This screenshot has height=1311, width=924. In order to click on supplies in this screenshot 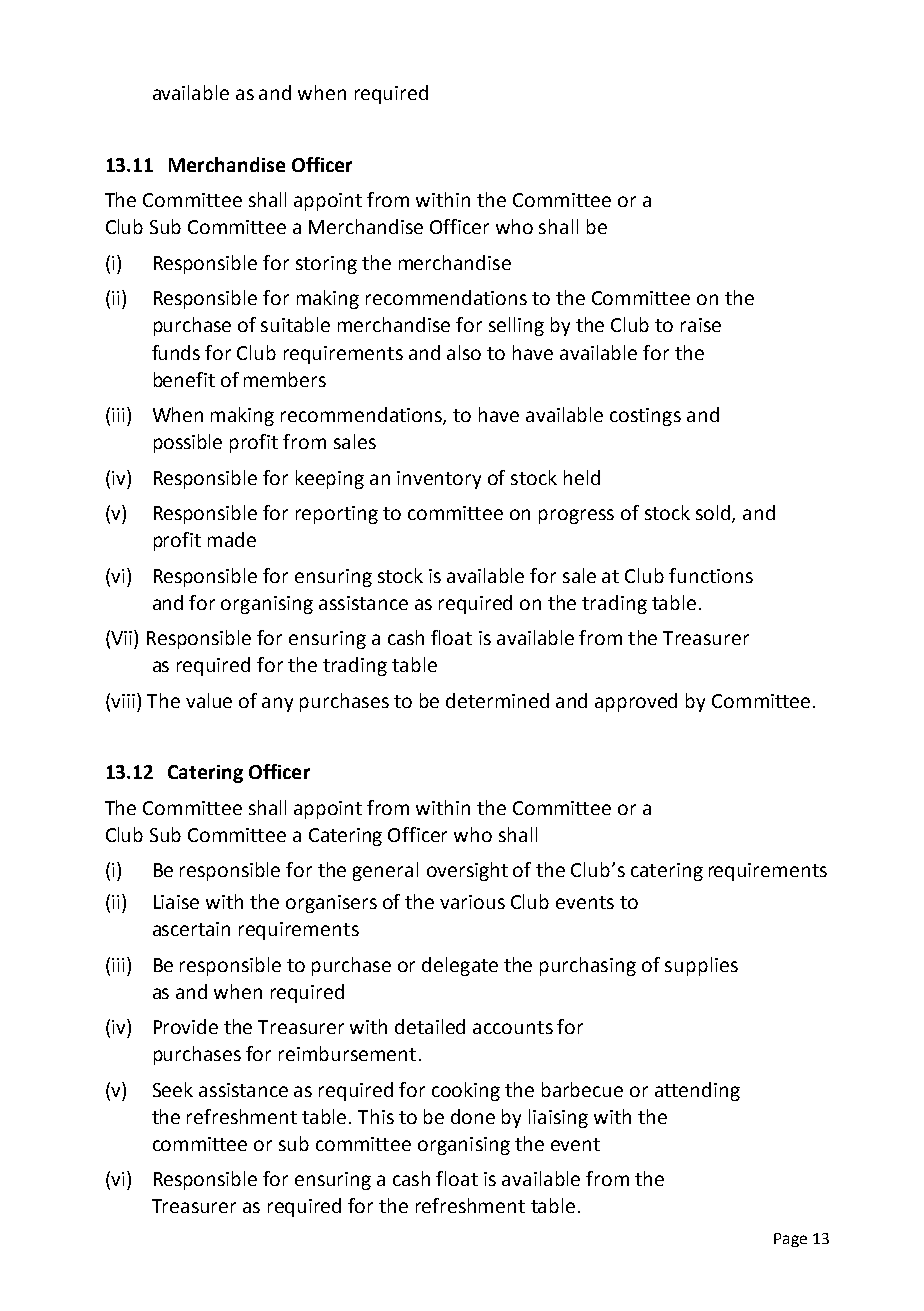, I will do `click(701, 966)`.
